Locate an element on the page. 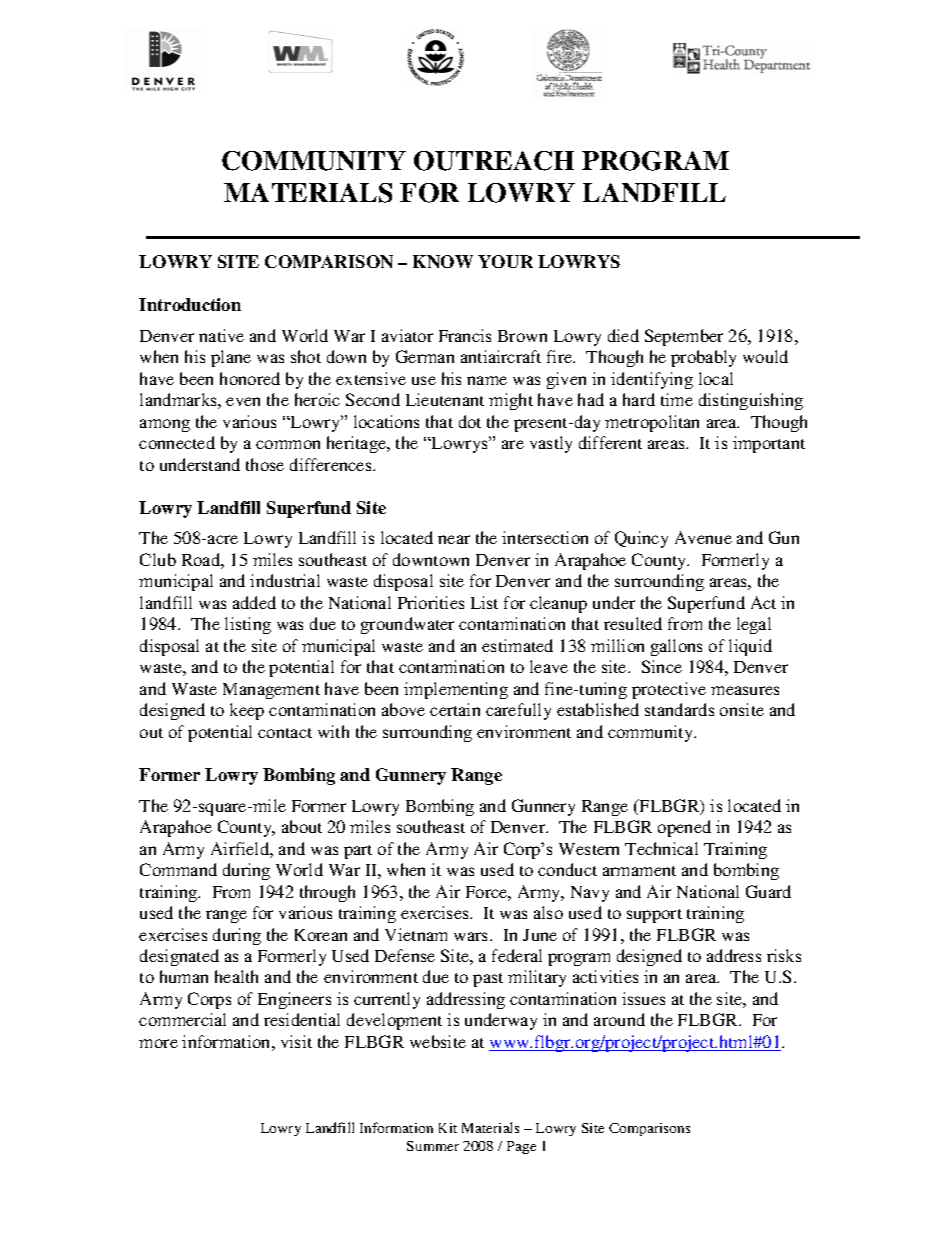 This document has height=1233, width=952. dot is located at coordinates (470, 421).
